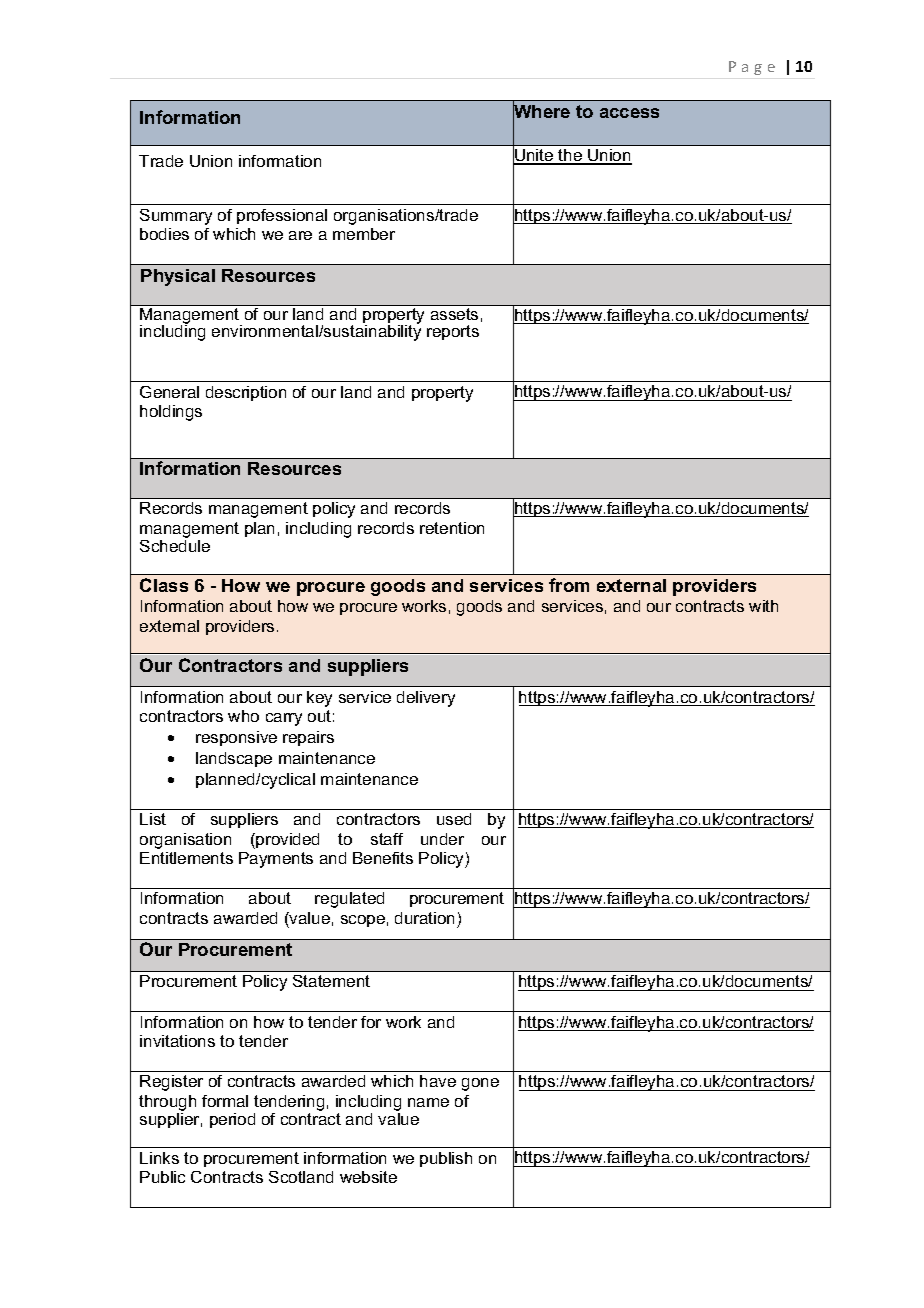 The image size is (924, 1308). I want to click on gone, so click(480, 1084).
